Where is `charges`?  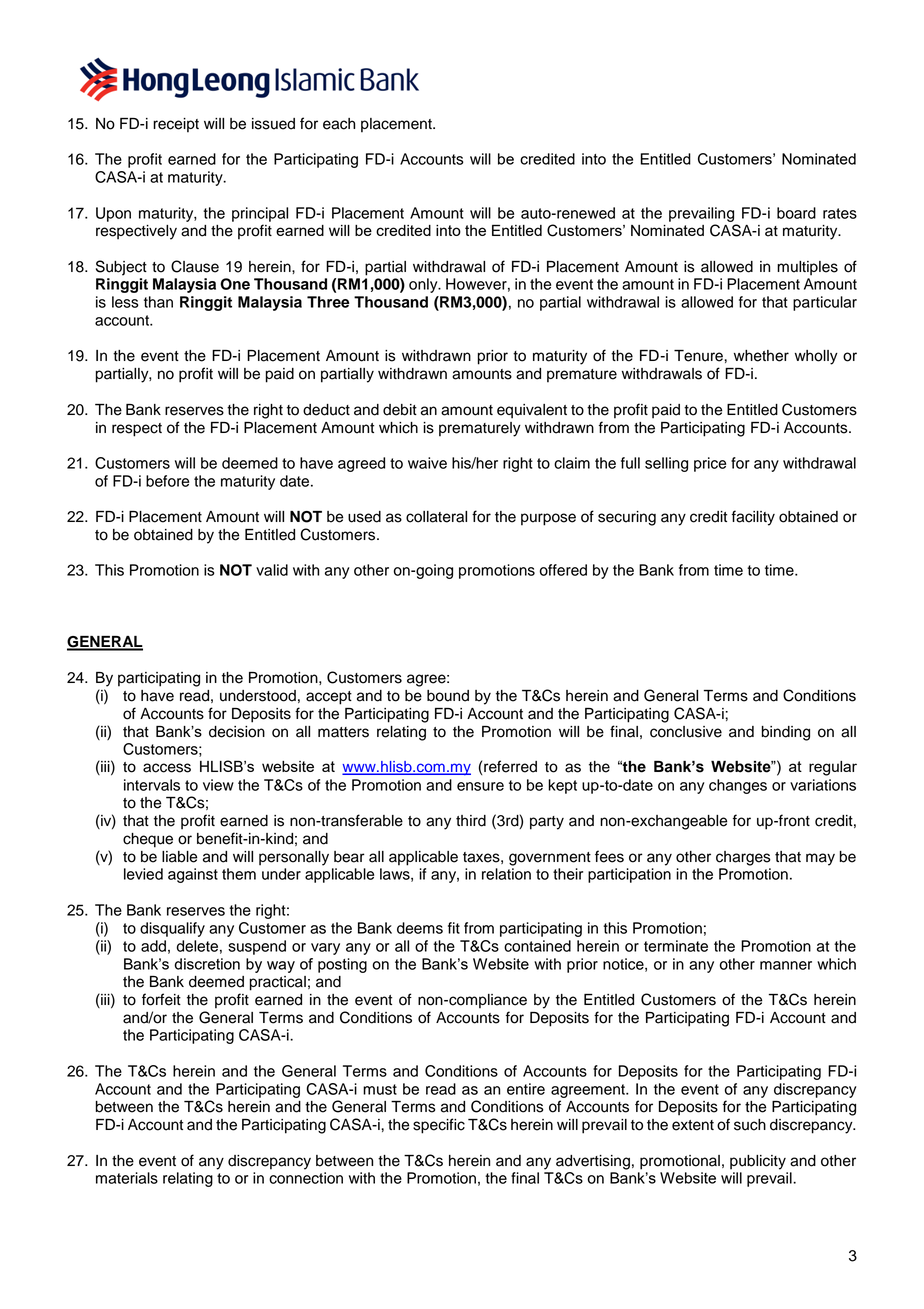 charges is located at coordinates (743, 858).
